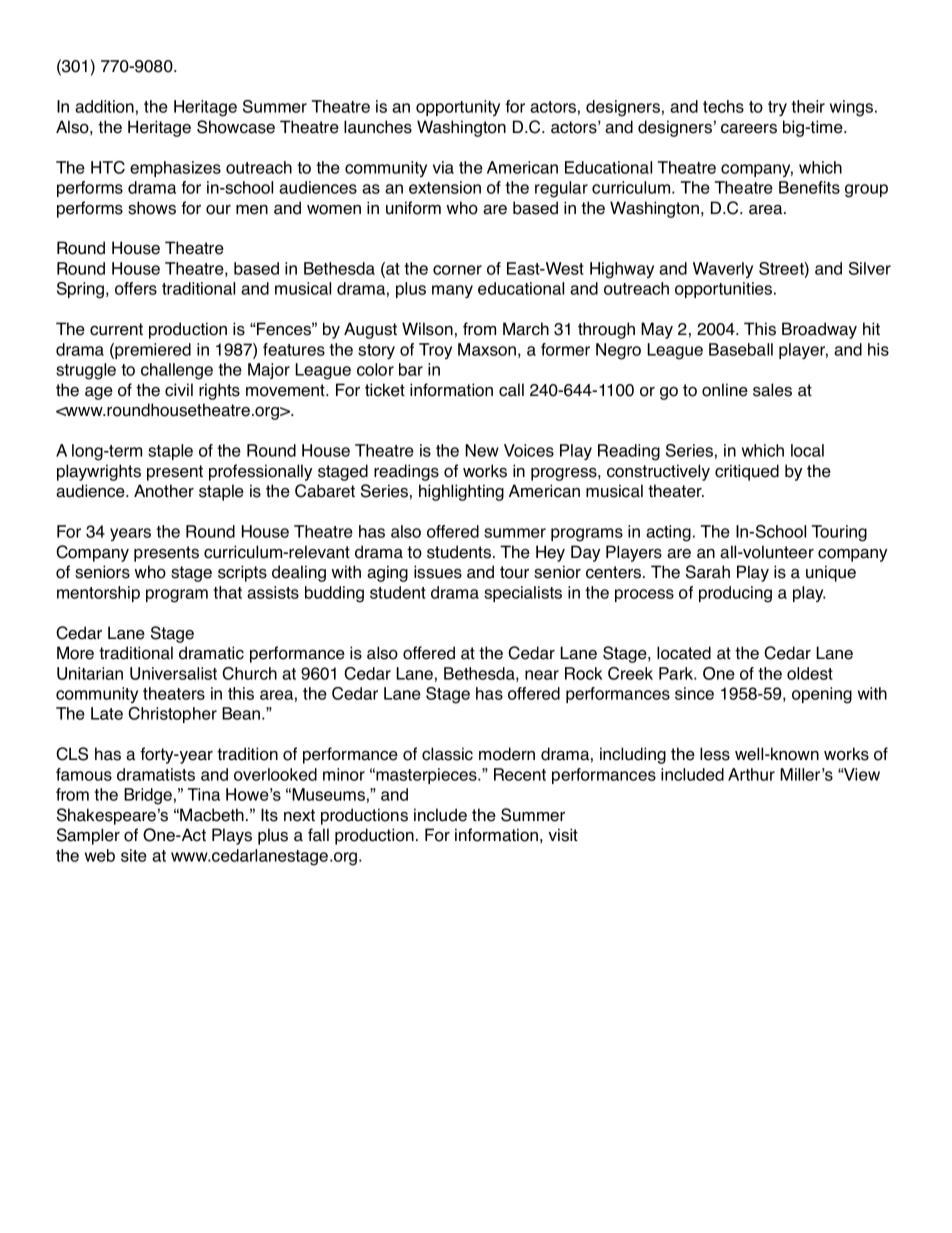  I want to click on many, so click(452, 291).
